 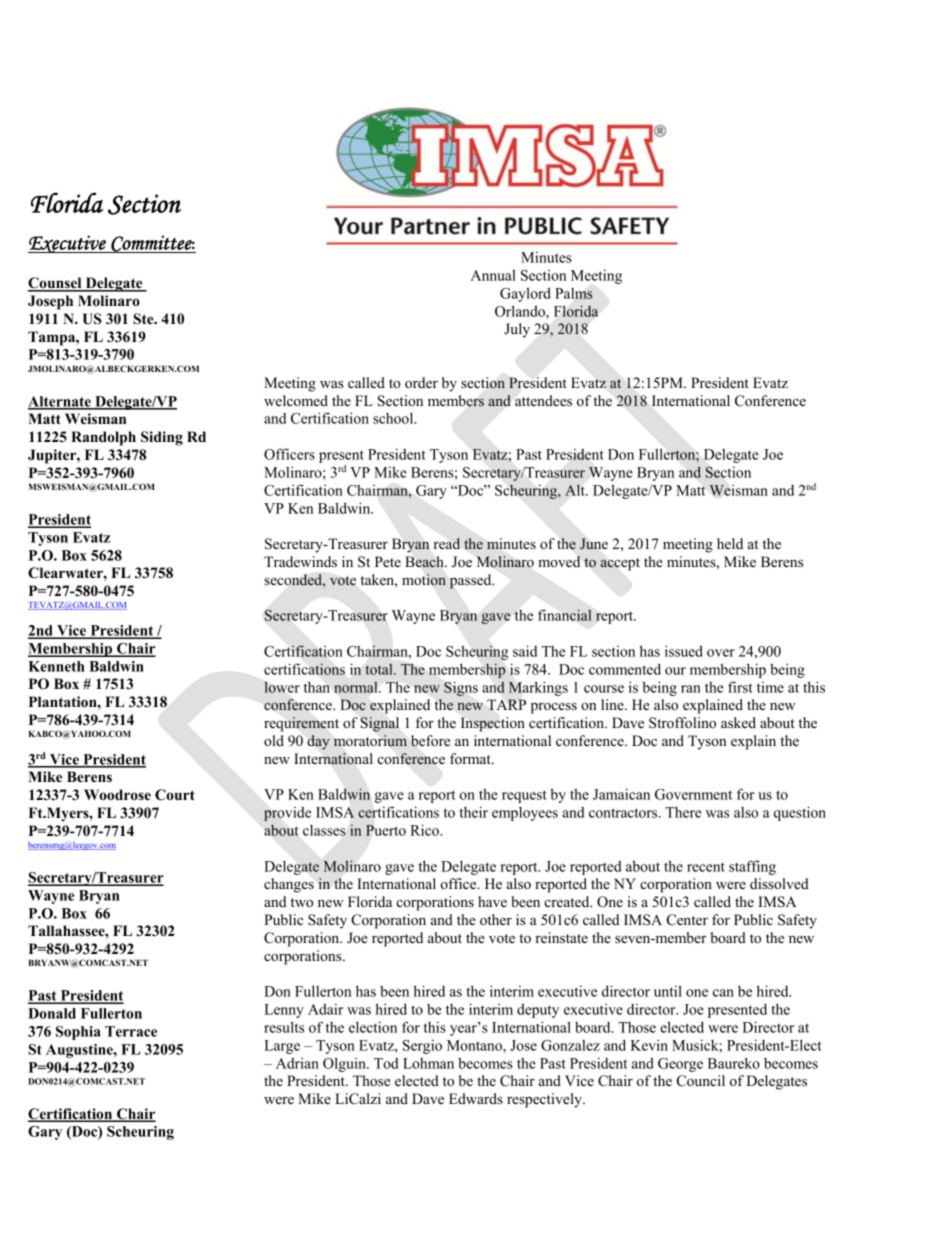 What do you see at coordinates (131, 1031) in the image?
I see `Terrace` at bounding box center [131, 1031].
